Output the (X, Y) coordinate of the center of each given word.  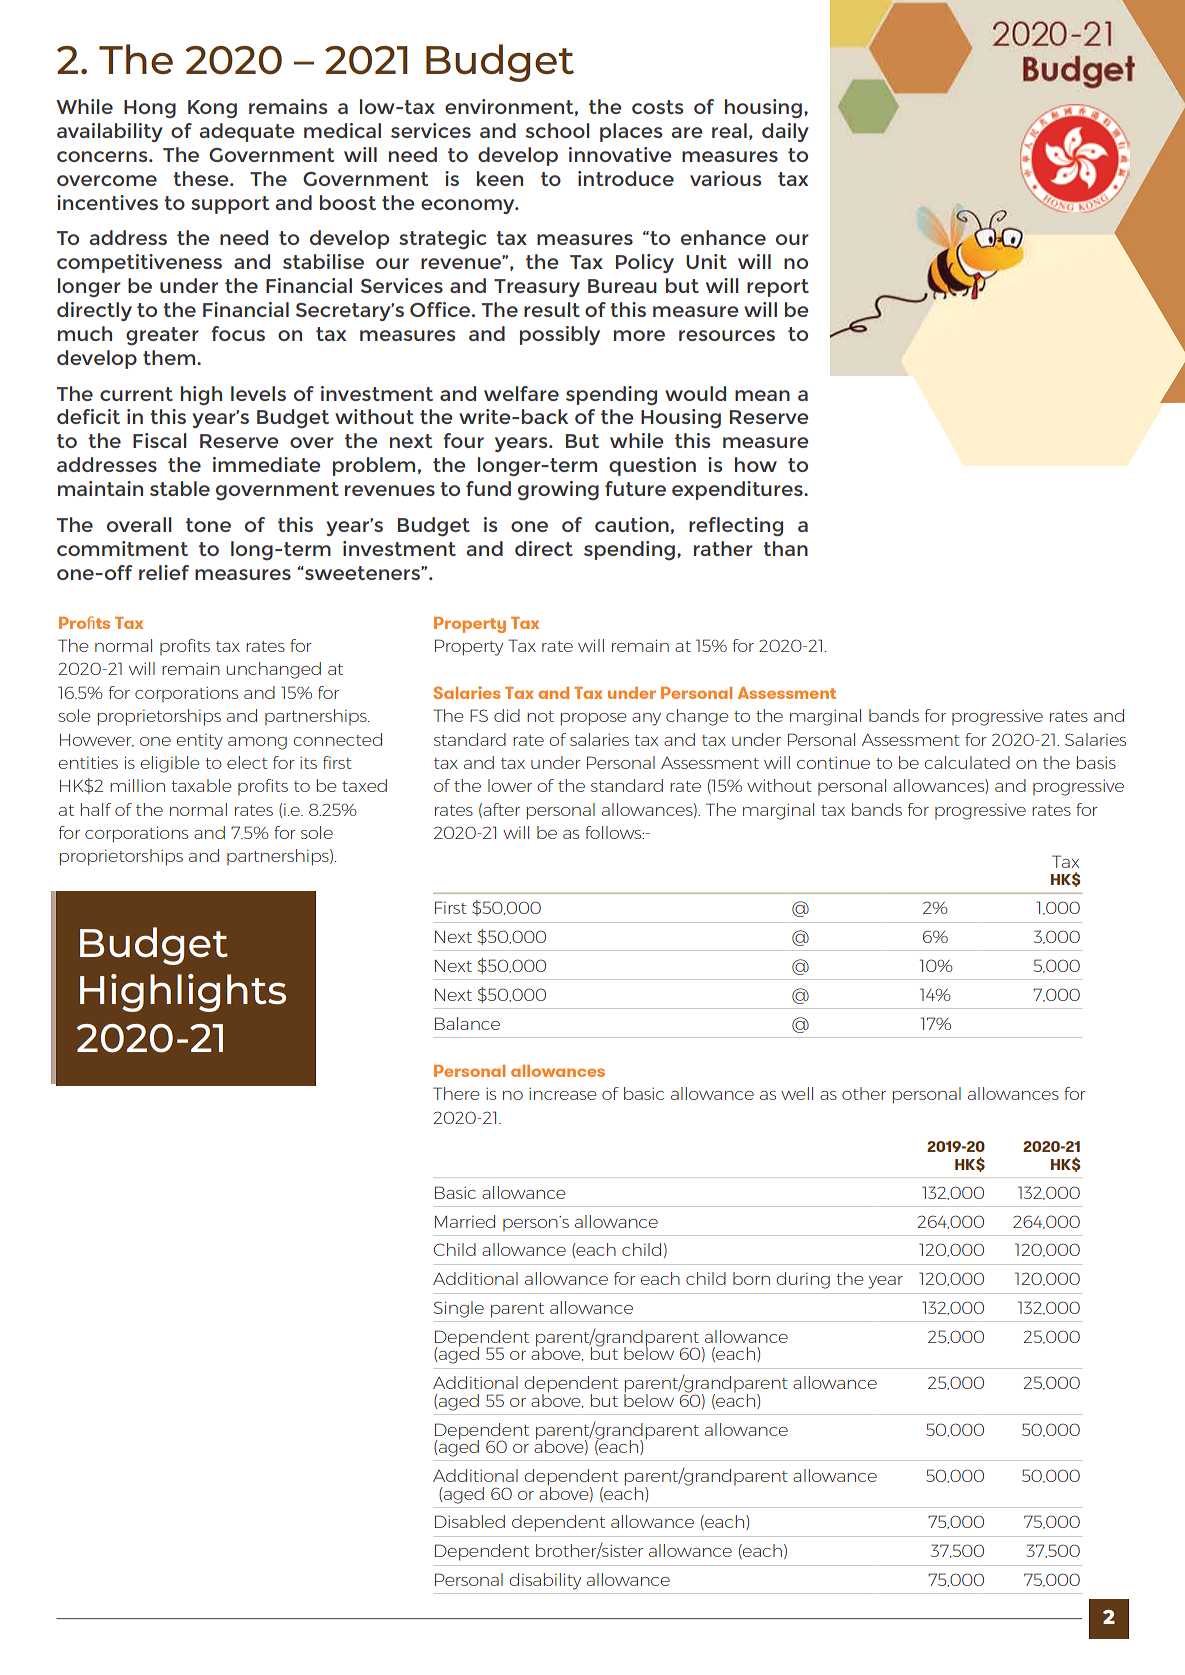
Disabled (470, 1521)
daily (785, 132)
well (797, 1093)
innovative (620, 154)
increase (562, 1093)
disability (545, 1581)
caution (632, 524)
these (202, 178)
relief (164, 572)
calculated (967, 762)
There (456, 1093)
